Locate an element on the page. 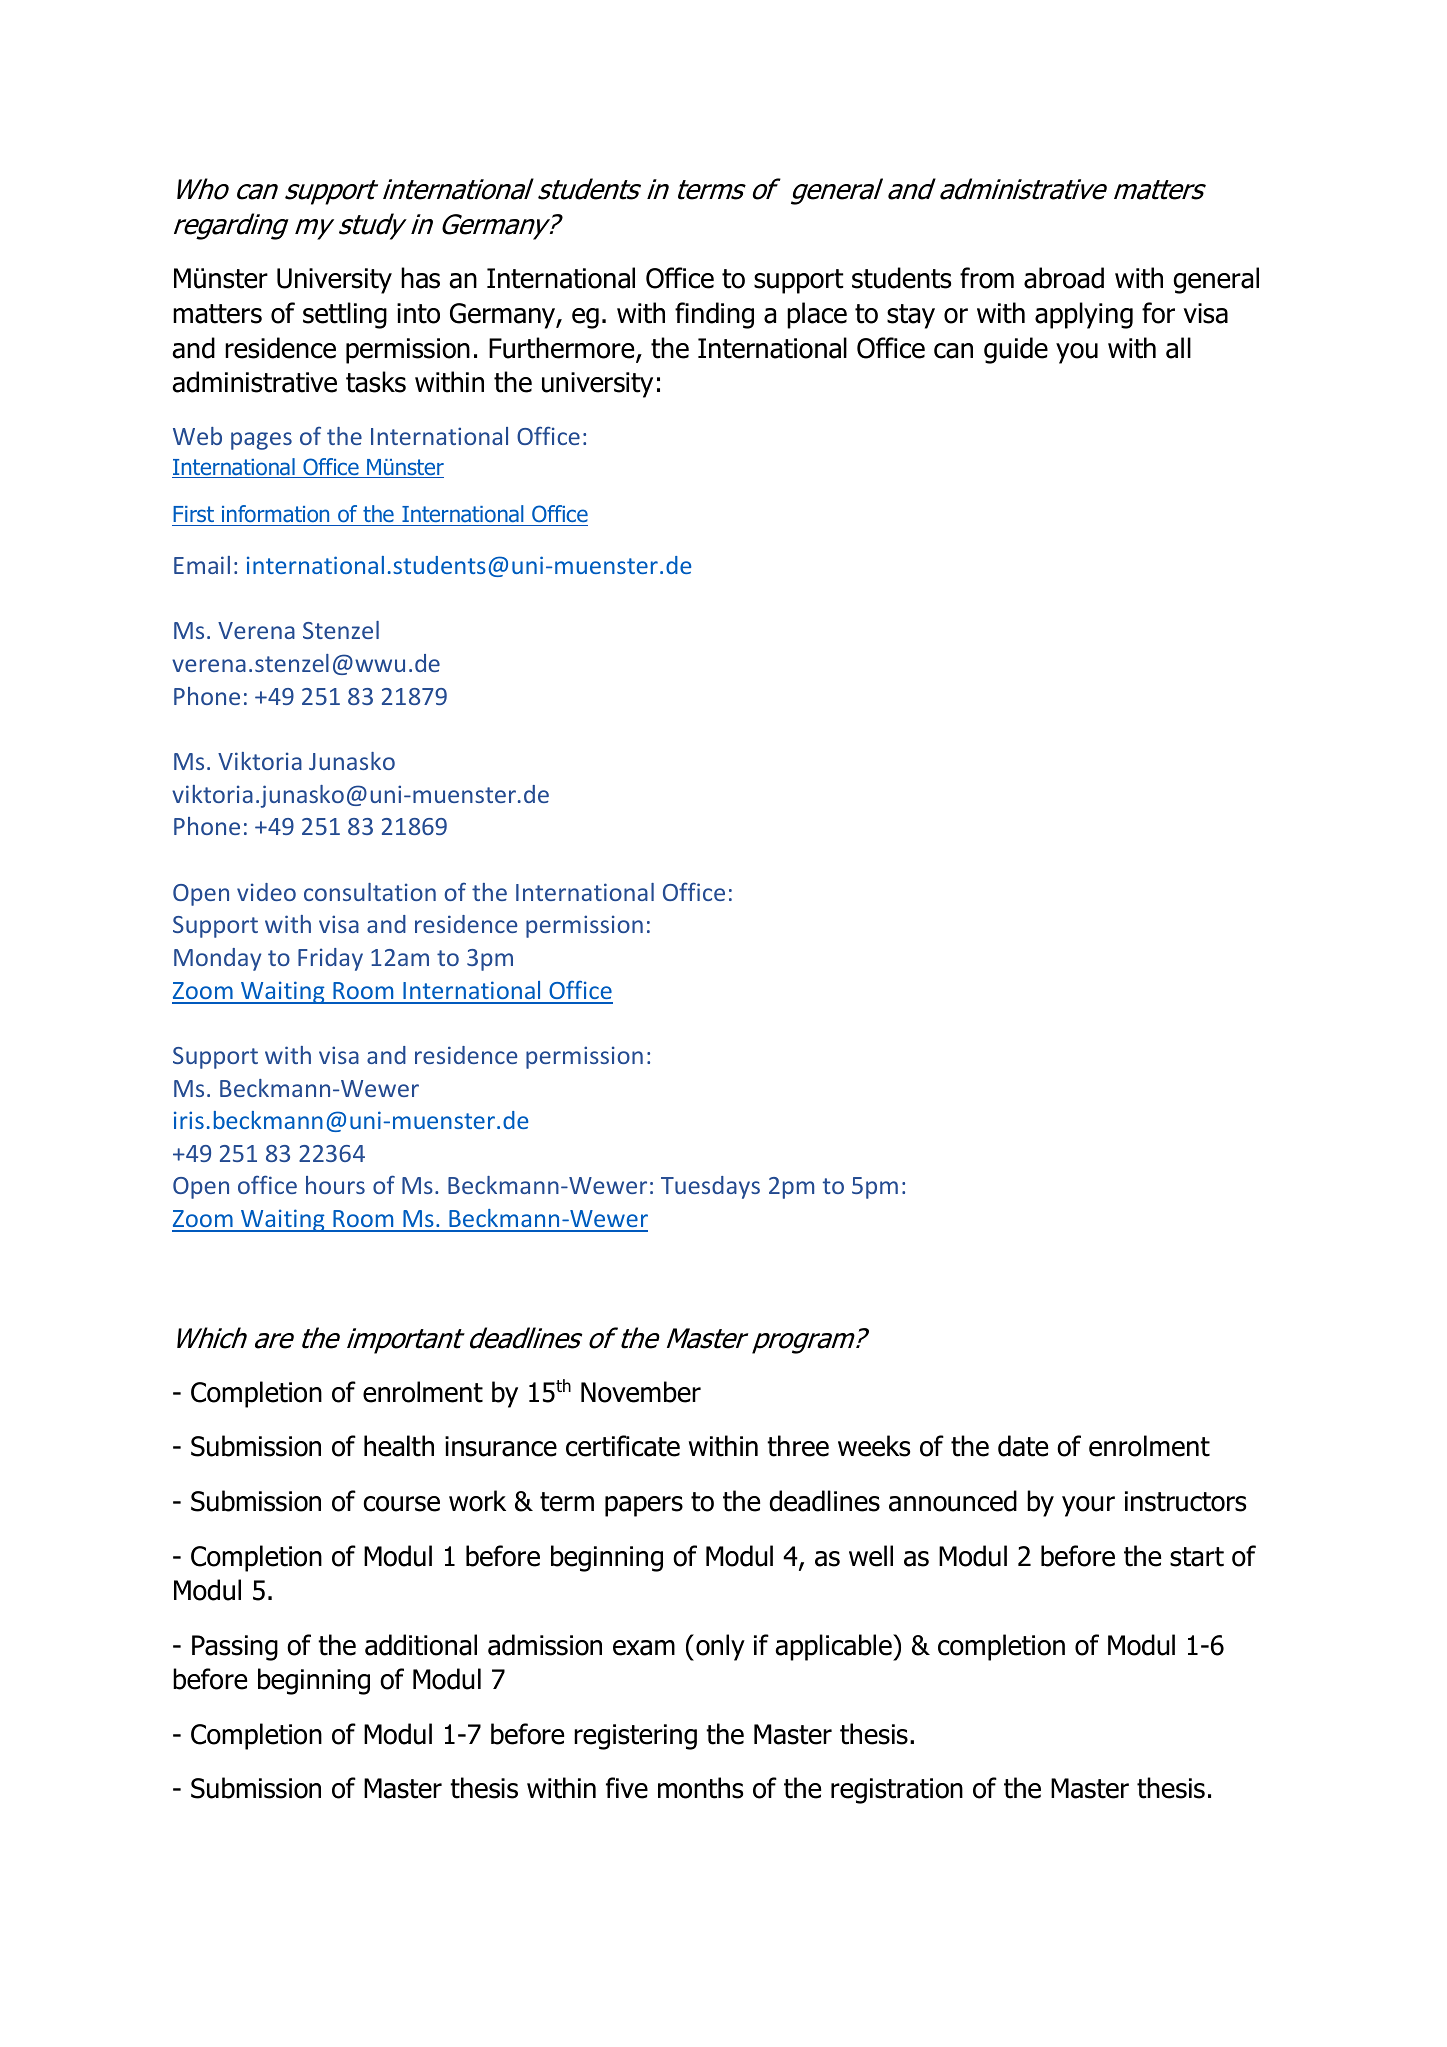 The height and width of the document is (2047, 1447). November is located at coordinates (641, 1392).
